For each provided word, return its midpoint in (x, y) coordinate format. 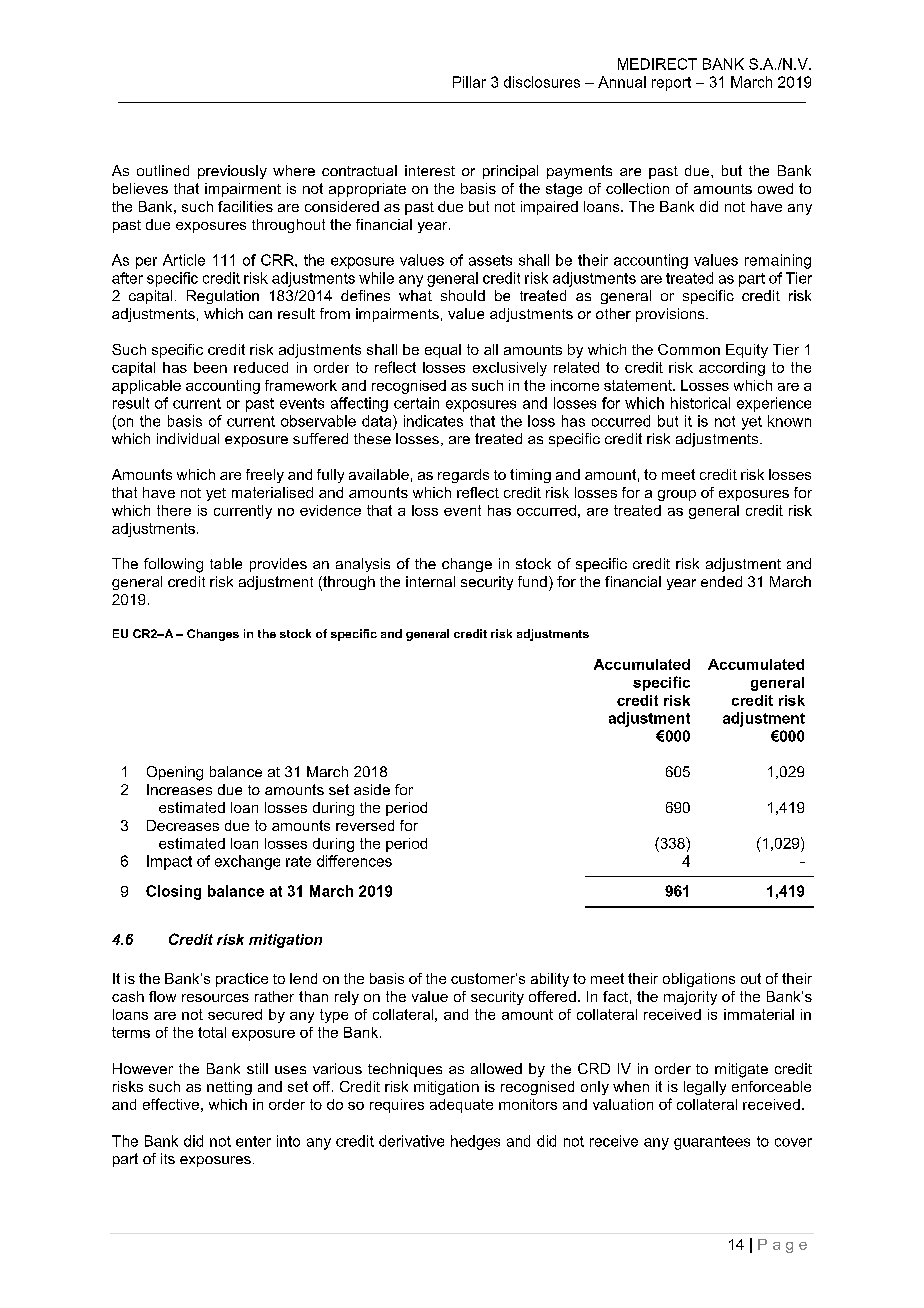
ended (721, 581)
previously (232, 172)
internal (430, 581)
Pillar (469, 82)
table (226, 563)
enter (253, 1141)
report (671, 84)
